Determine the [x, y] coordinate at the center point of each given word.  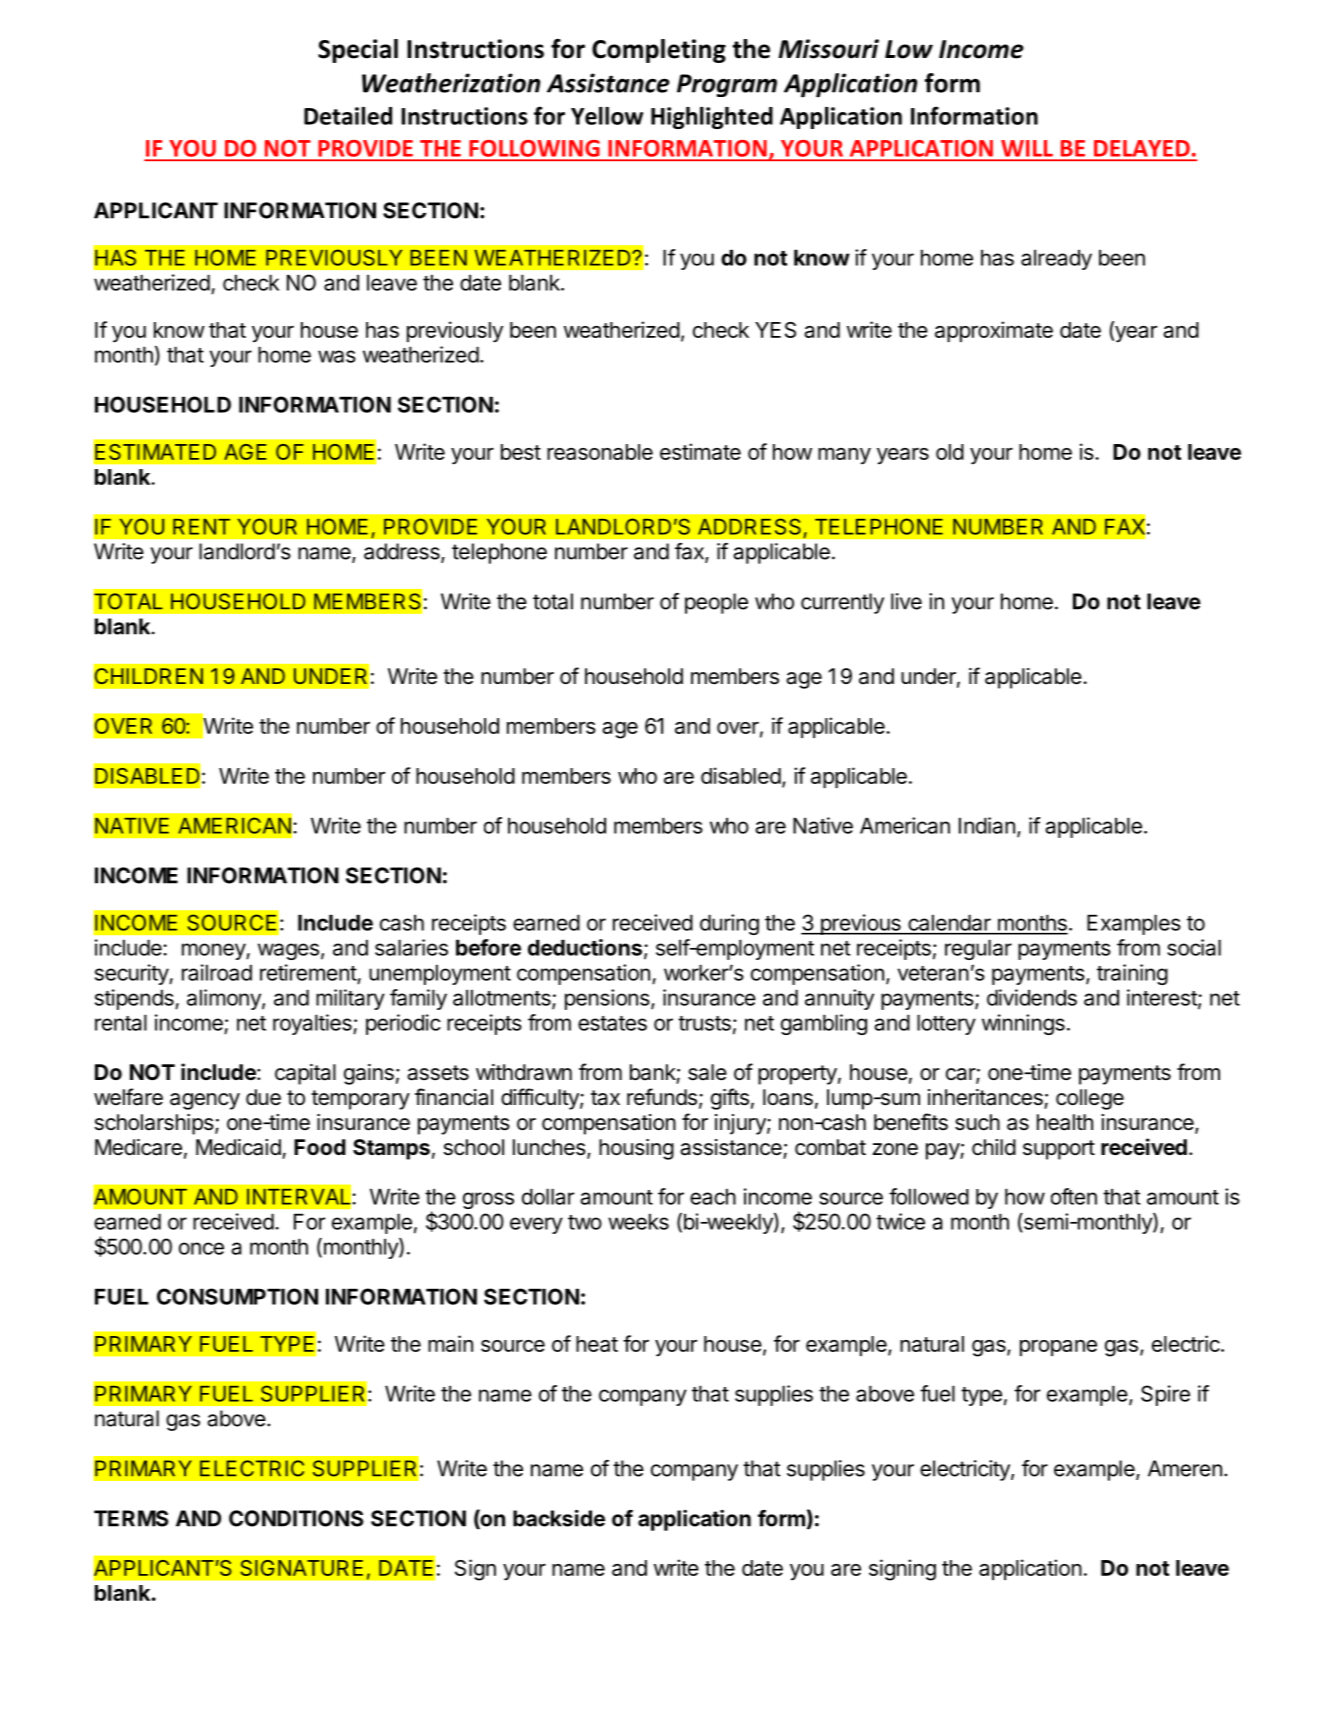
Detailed [348, 116]
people [716, 603]
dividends [1032, 997]
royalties [313, 1024]
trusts [704, 1023]
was [337, 356]
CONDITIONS [296, 1518]
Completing [659, 51]
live [906, 601]
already [1056, 259]
